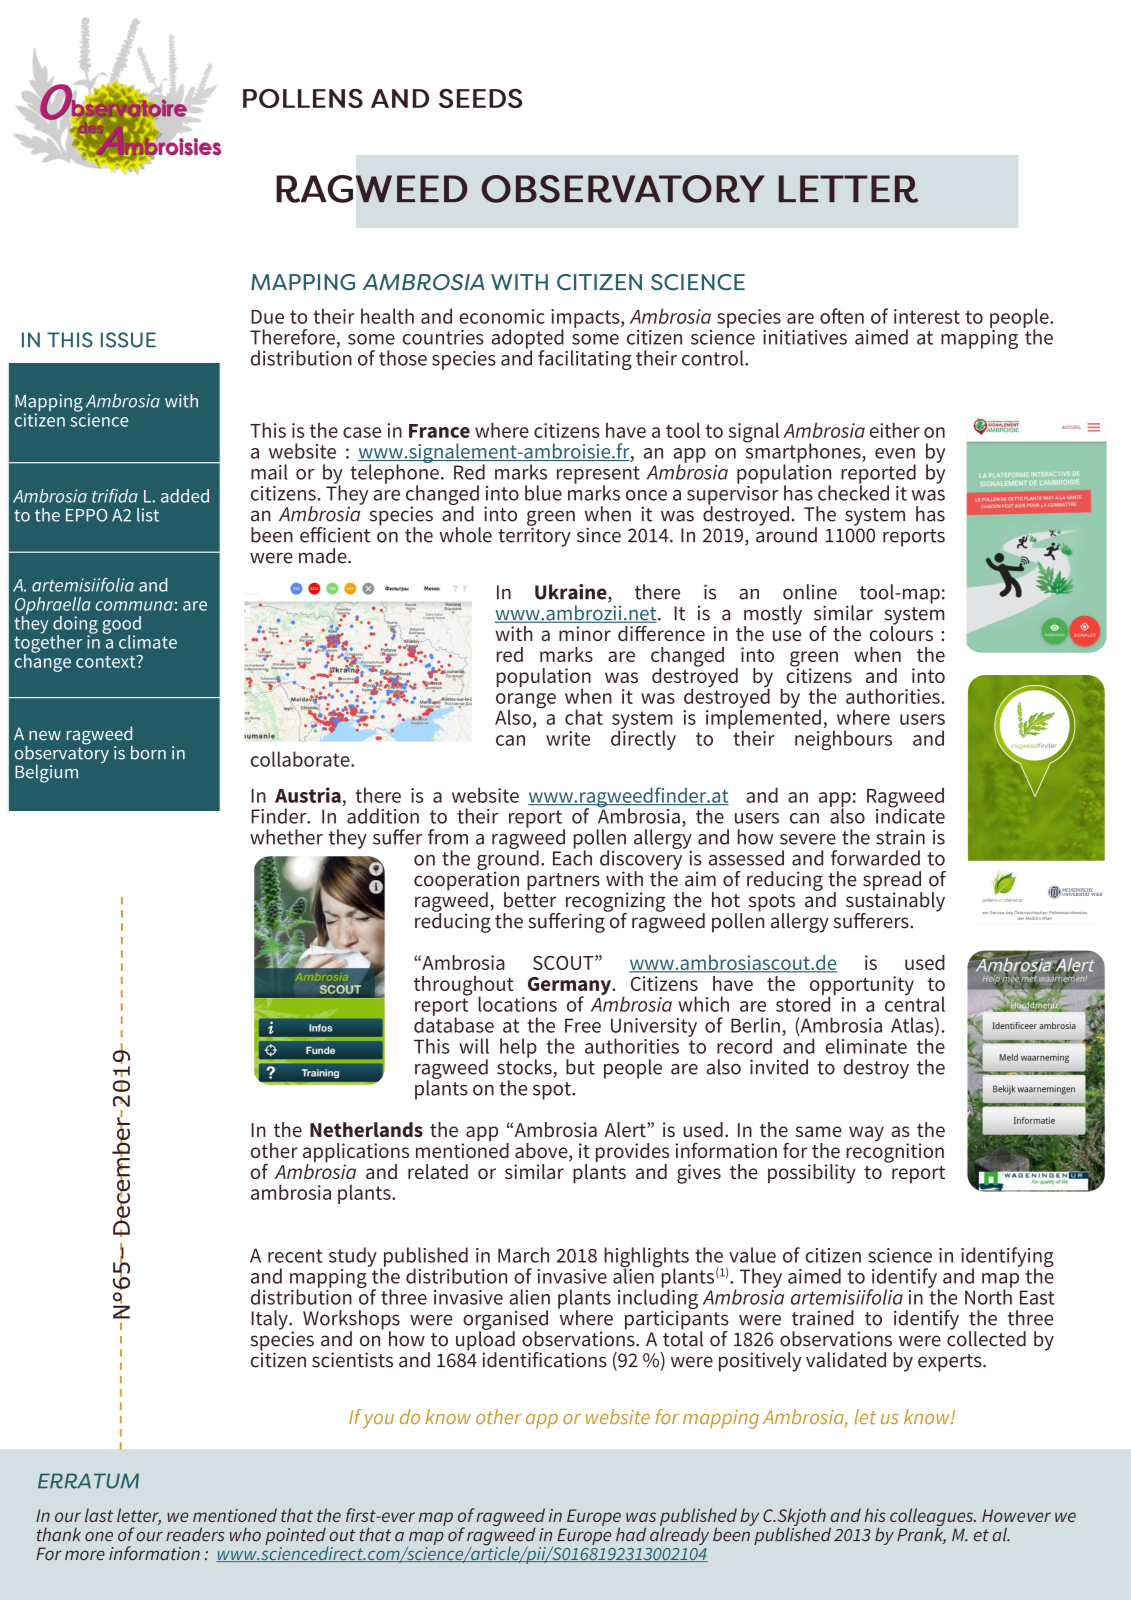  What do you see at coordinates (195, 1534) in the screenshot?
I see `readers` at bounding box center [195, 1534].
